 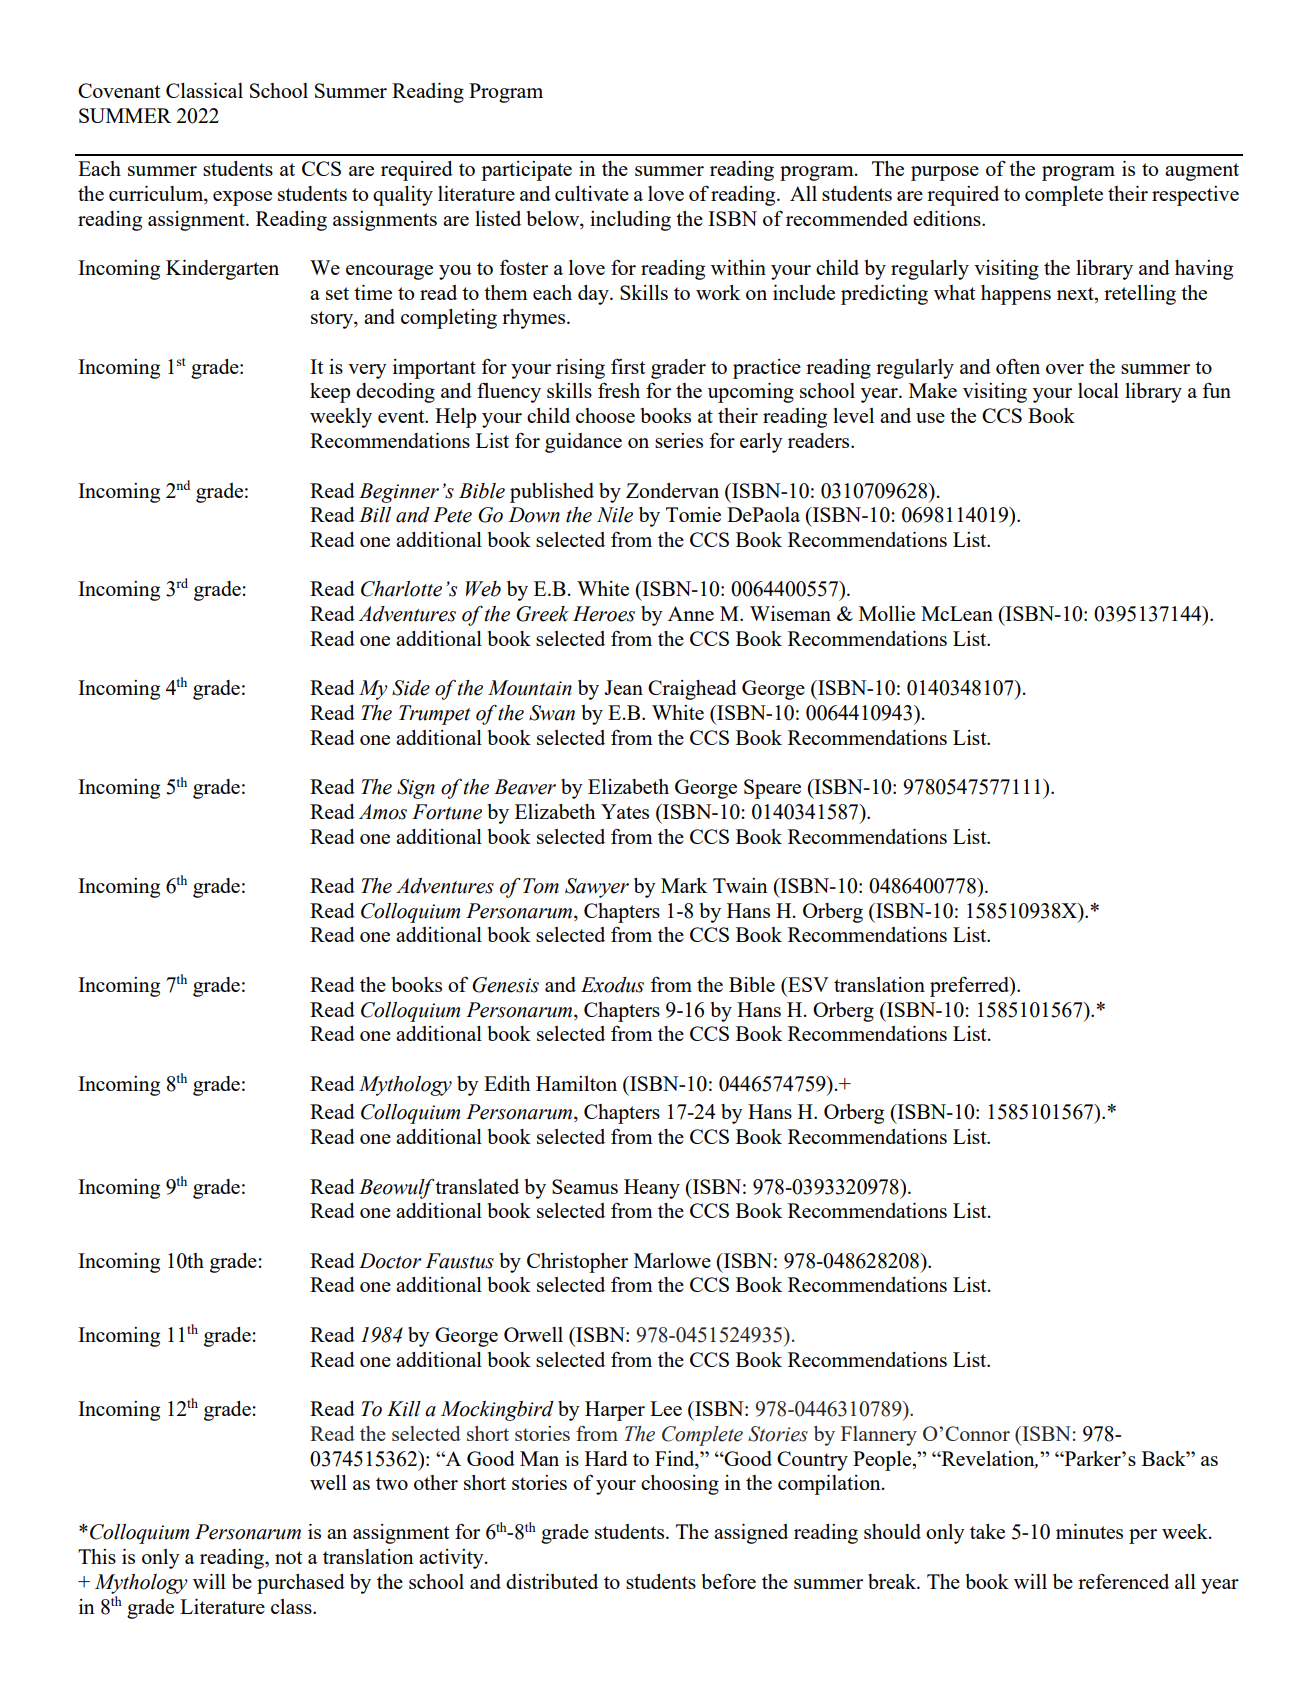 What do you see at coordinates (375, 515) in the image?
I see `Bill` at bounding box center [375, 515].
